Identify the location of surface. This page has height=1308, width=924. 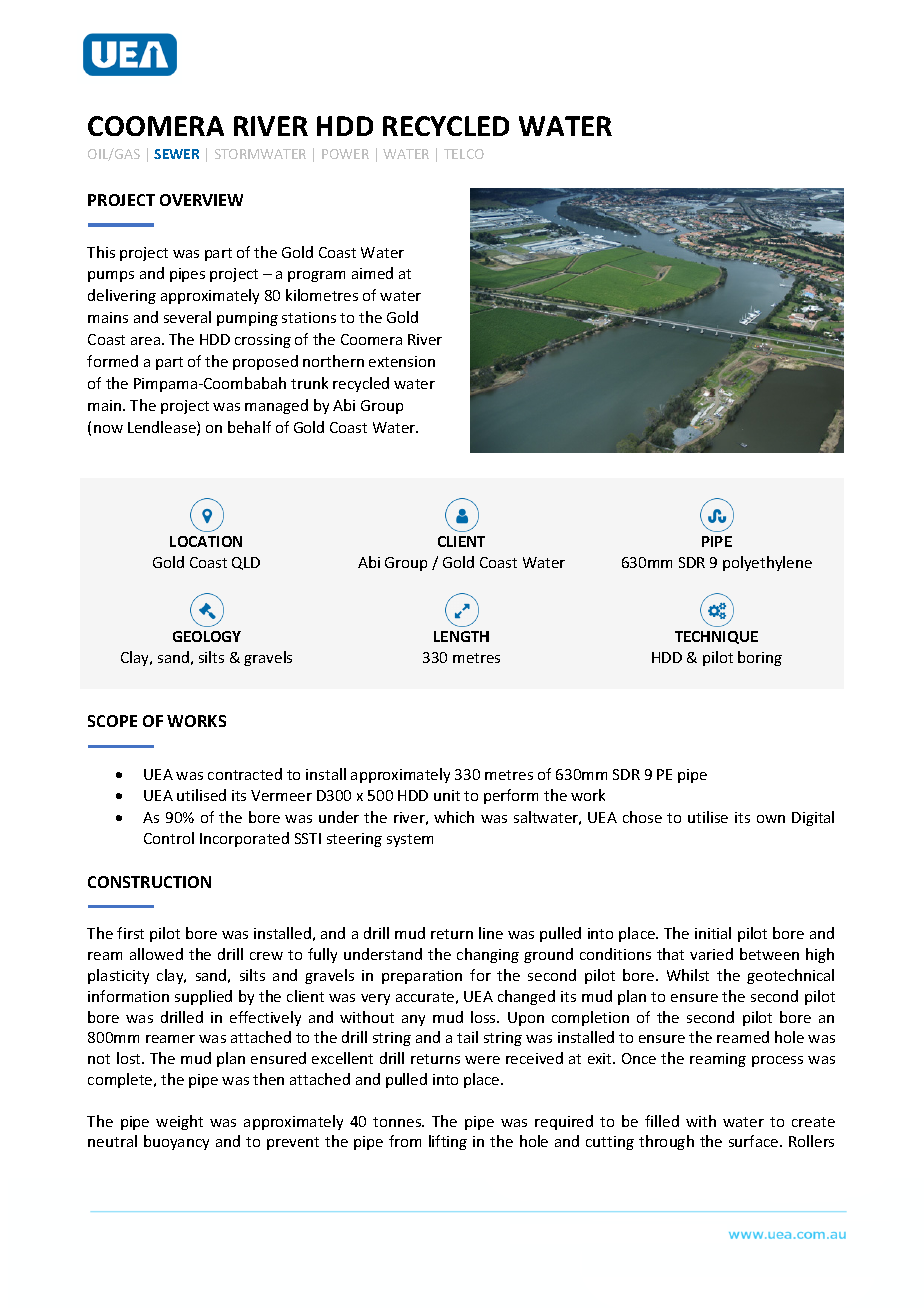
(755, 1141).
